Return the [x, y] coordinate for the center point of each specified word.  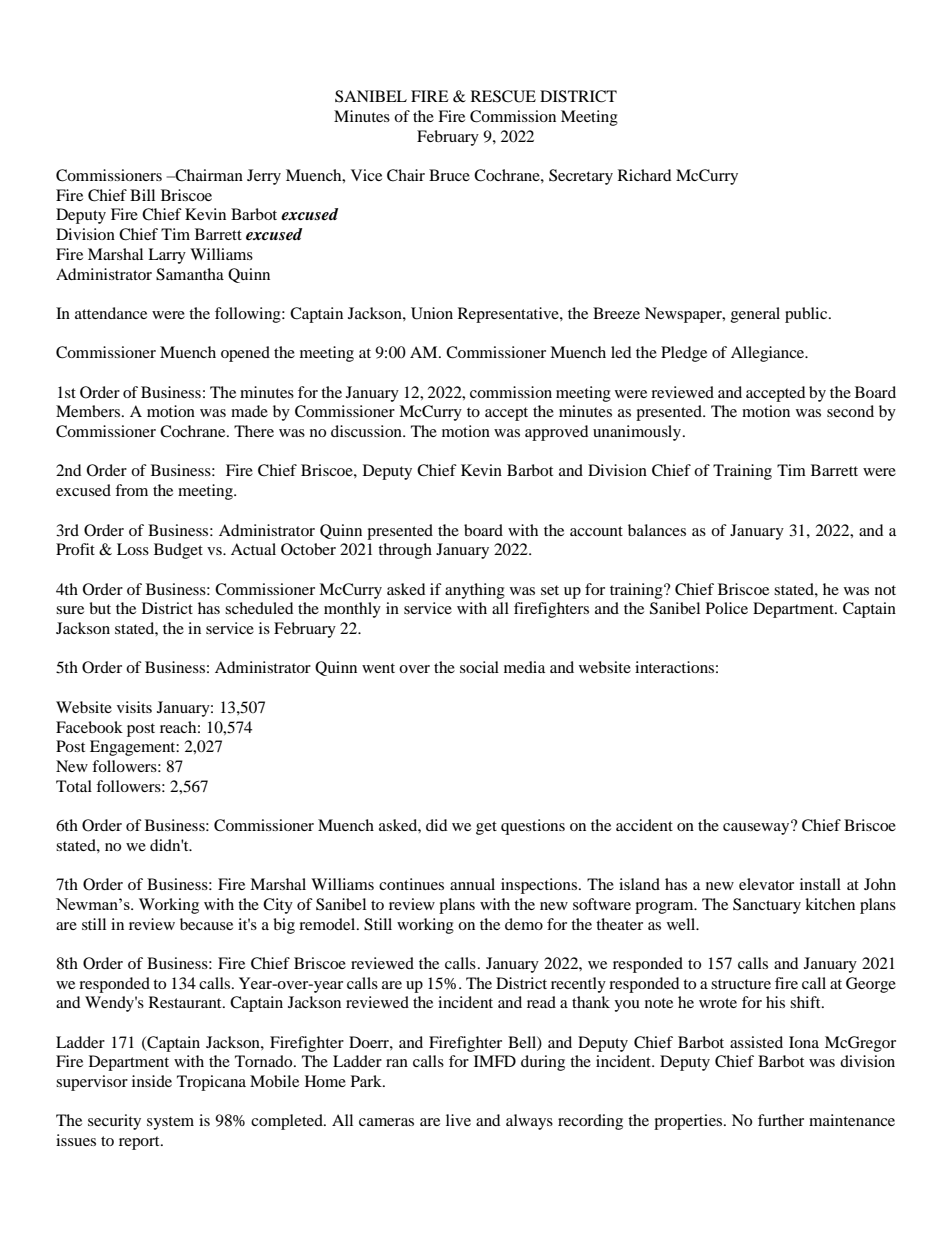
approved [557, 433]
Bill [142, 195]
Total [74, 786]
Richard [645, 175]
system [170, 1123]
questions [533, 827]
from [131, 490]
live [458, 1120]
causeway [757, 828]
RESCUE [503, 96]
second [850, 411]
